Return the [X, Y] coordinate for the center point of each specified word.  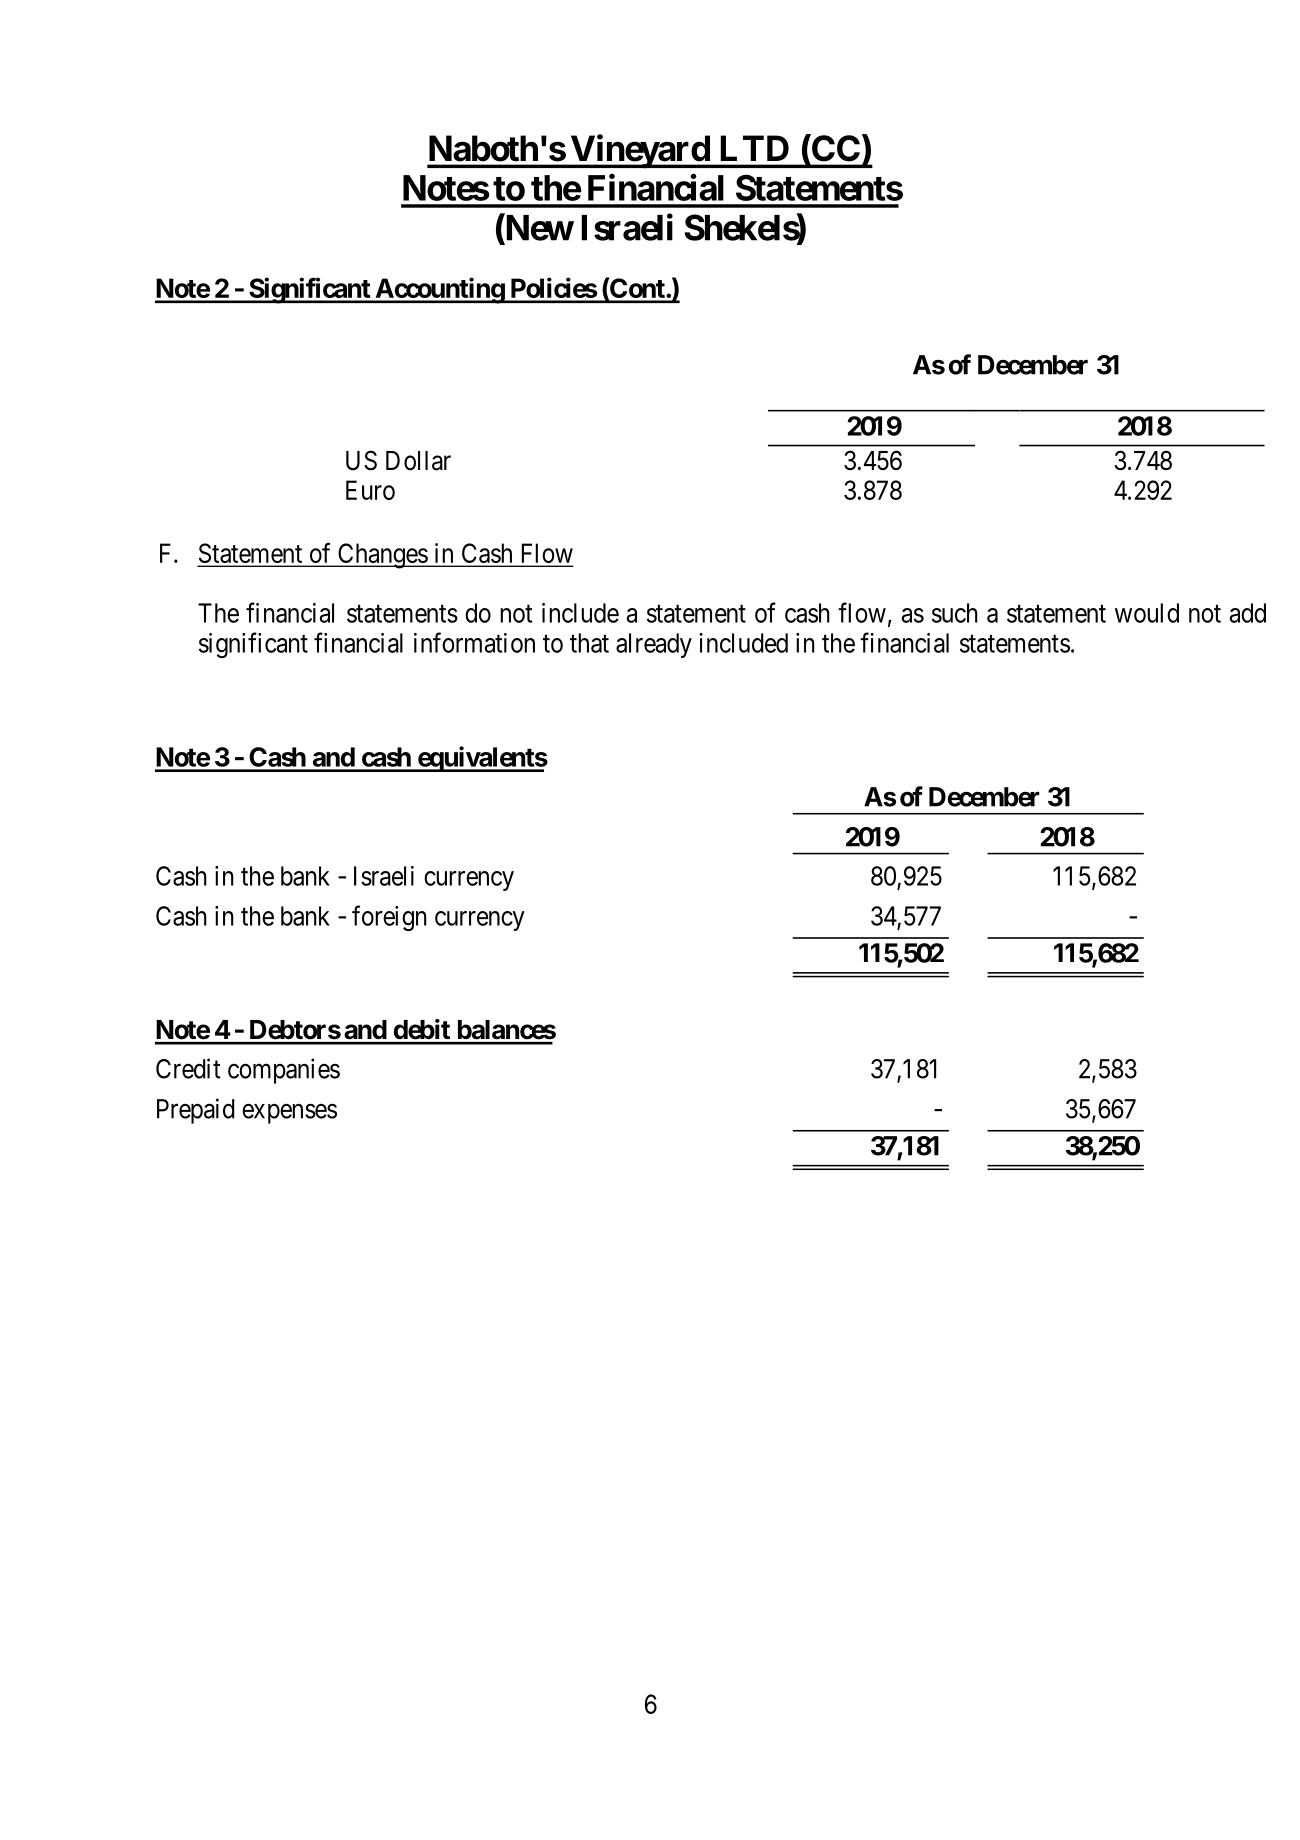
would [1147, 613]
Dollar [418, 461]
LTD [754, 148]
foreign [389, 918]
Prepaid [196, 1111]
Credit [188, 1068]
